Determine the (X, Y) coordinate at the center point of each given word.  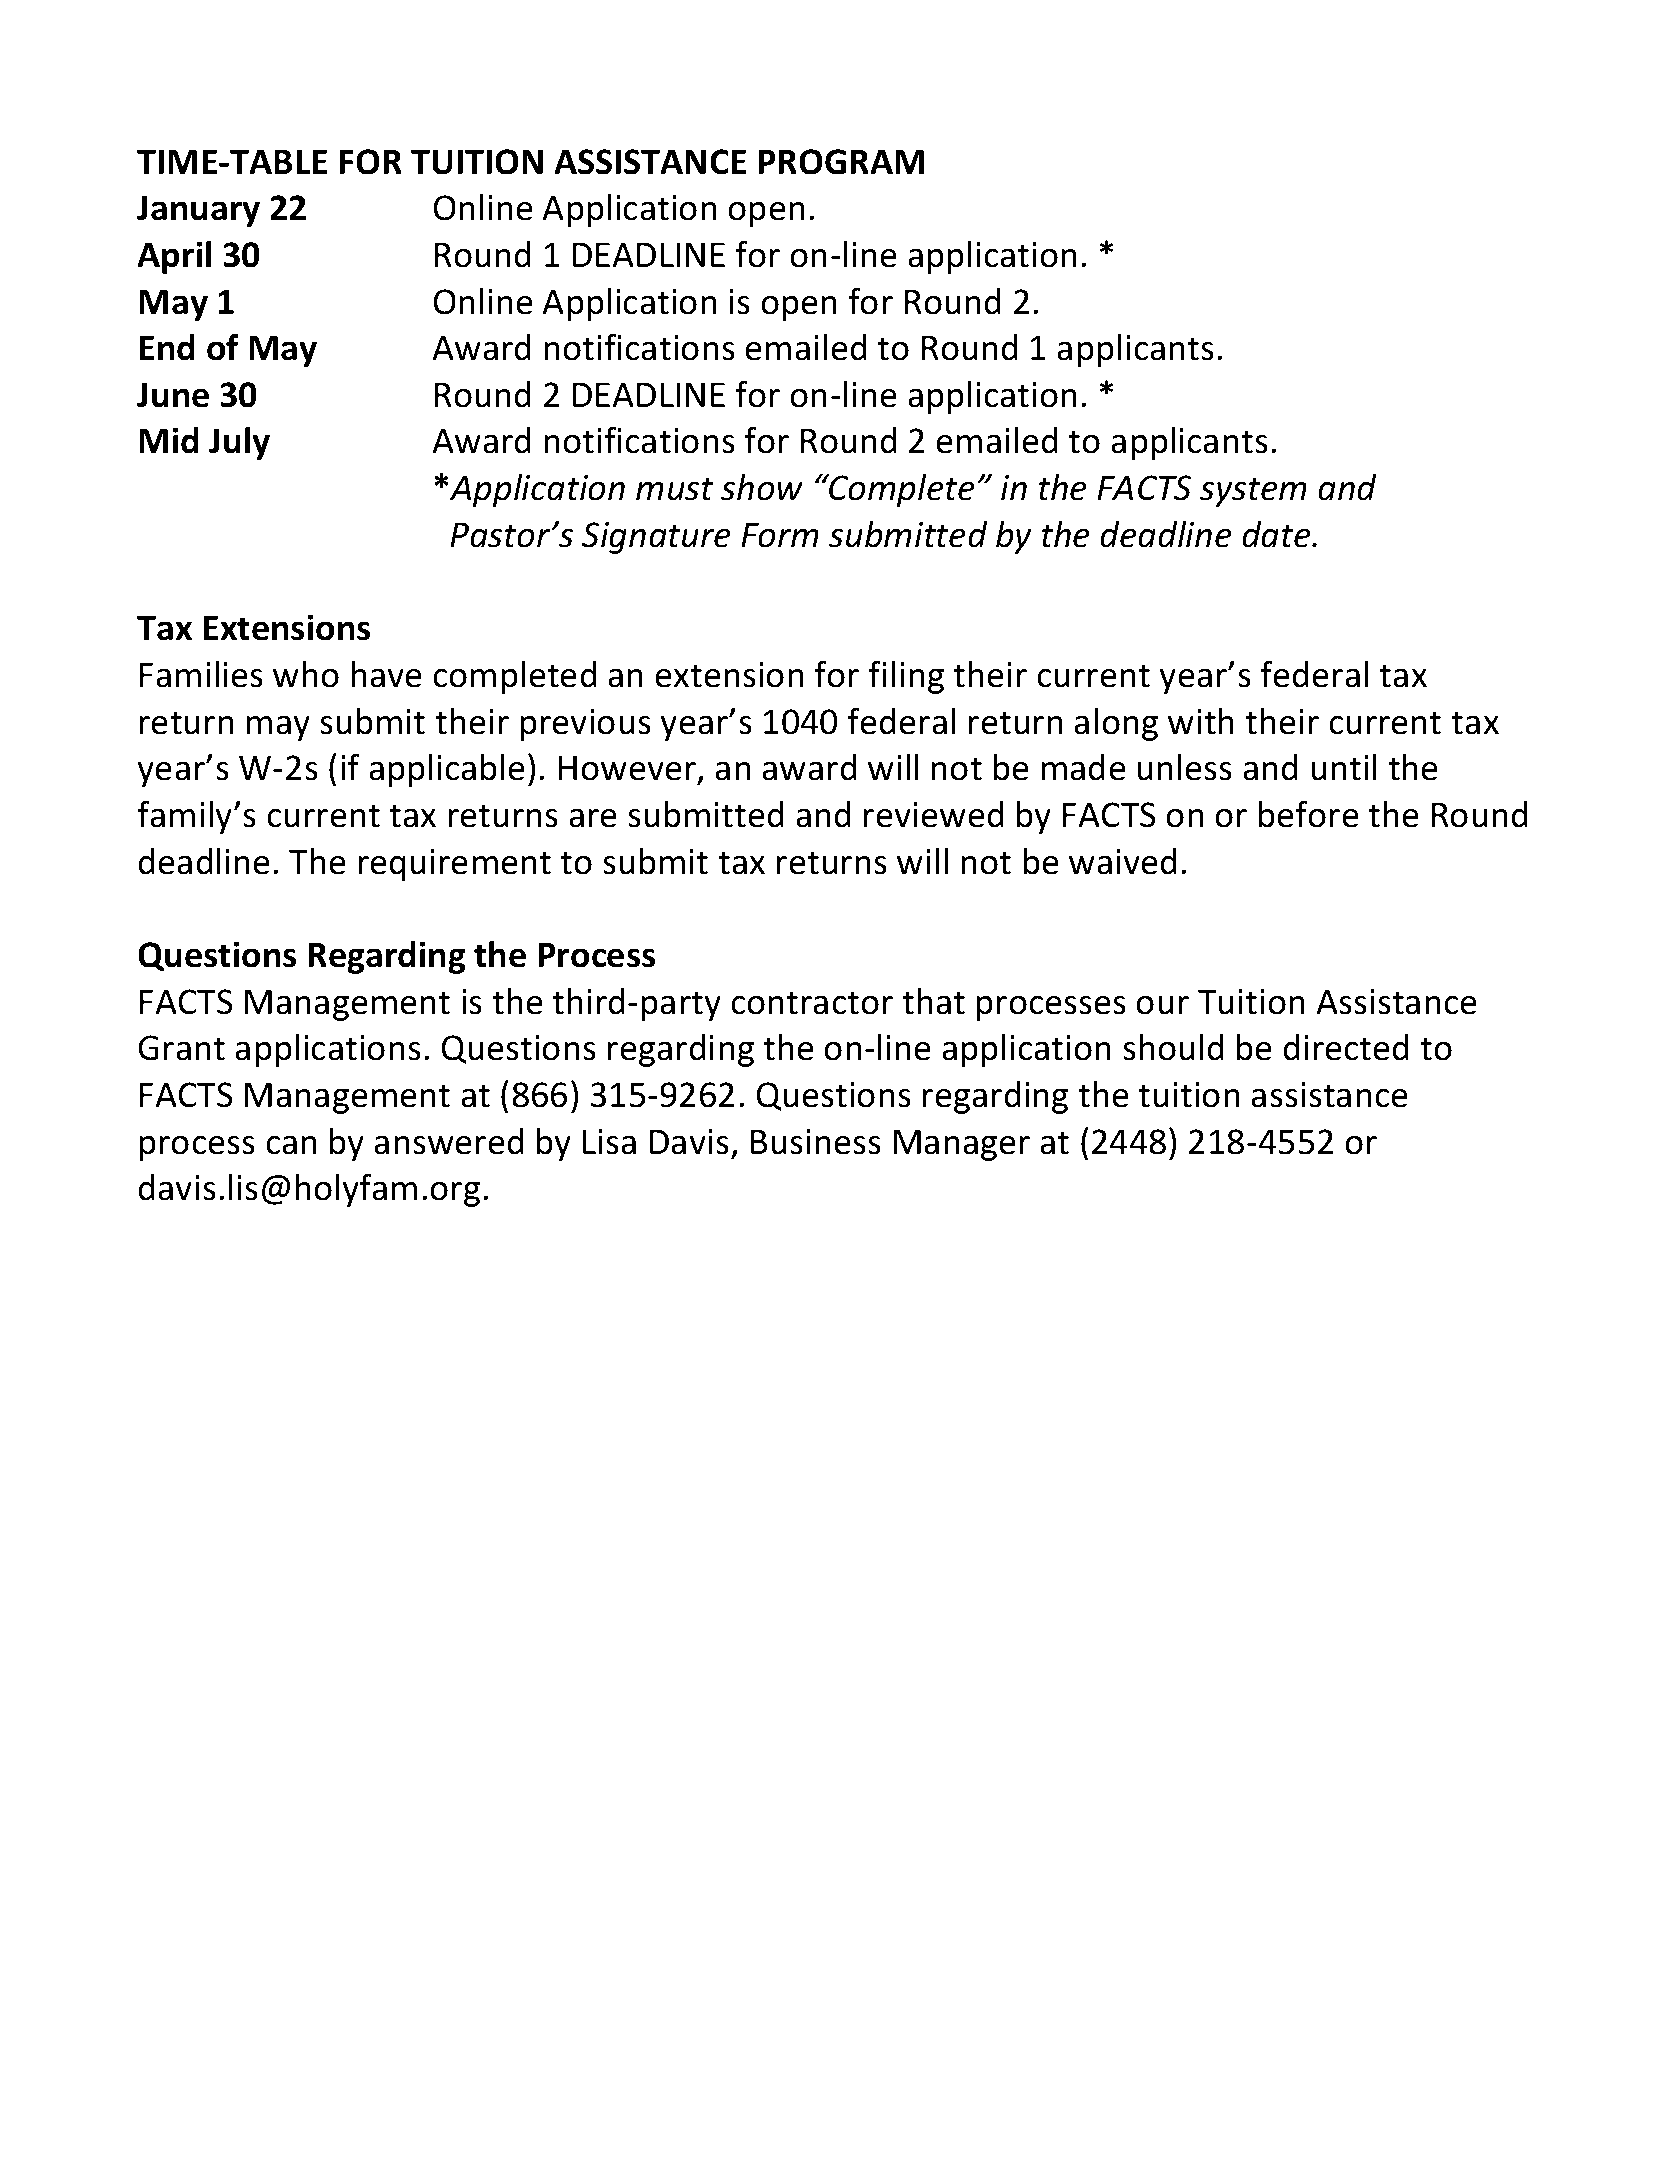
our (1162, 1005)
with (1201, 721)
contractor (812, 1003)
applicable (447, 770)
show (762, 487)
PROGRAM (841, 162)
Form (780, 535)
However (628, 769)
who (306, 674)
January (198, 211)
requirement (455, 865)
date (1277, 534)
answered (449, 1141)
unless (1184, 767)
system (1253, 492)
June (173, 395)
